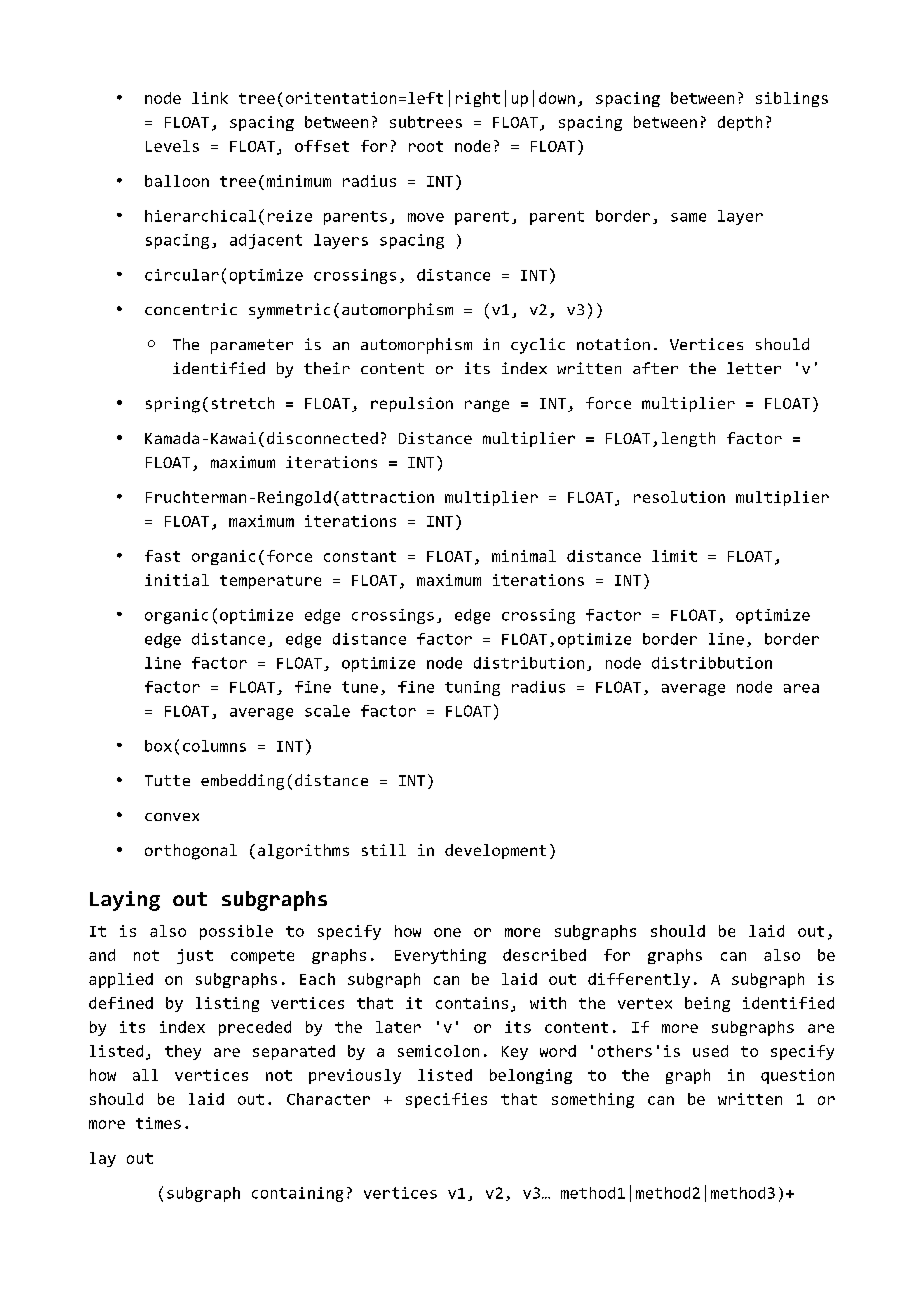 The width and height of the screenshot is (924, 1308). What do you see at coordinates (172, 146) in the screenshot?
I see `Levels` at bounding box center [172, 146].
